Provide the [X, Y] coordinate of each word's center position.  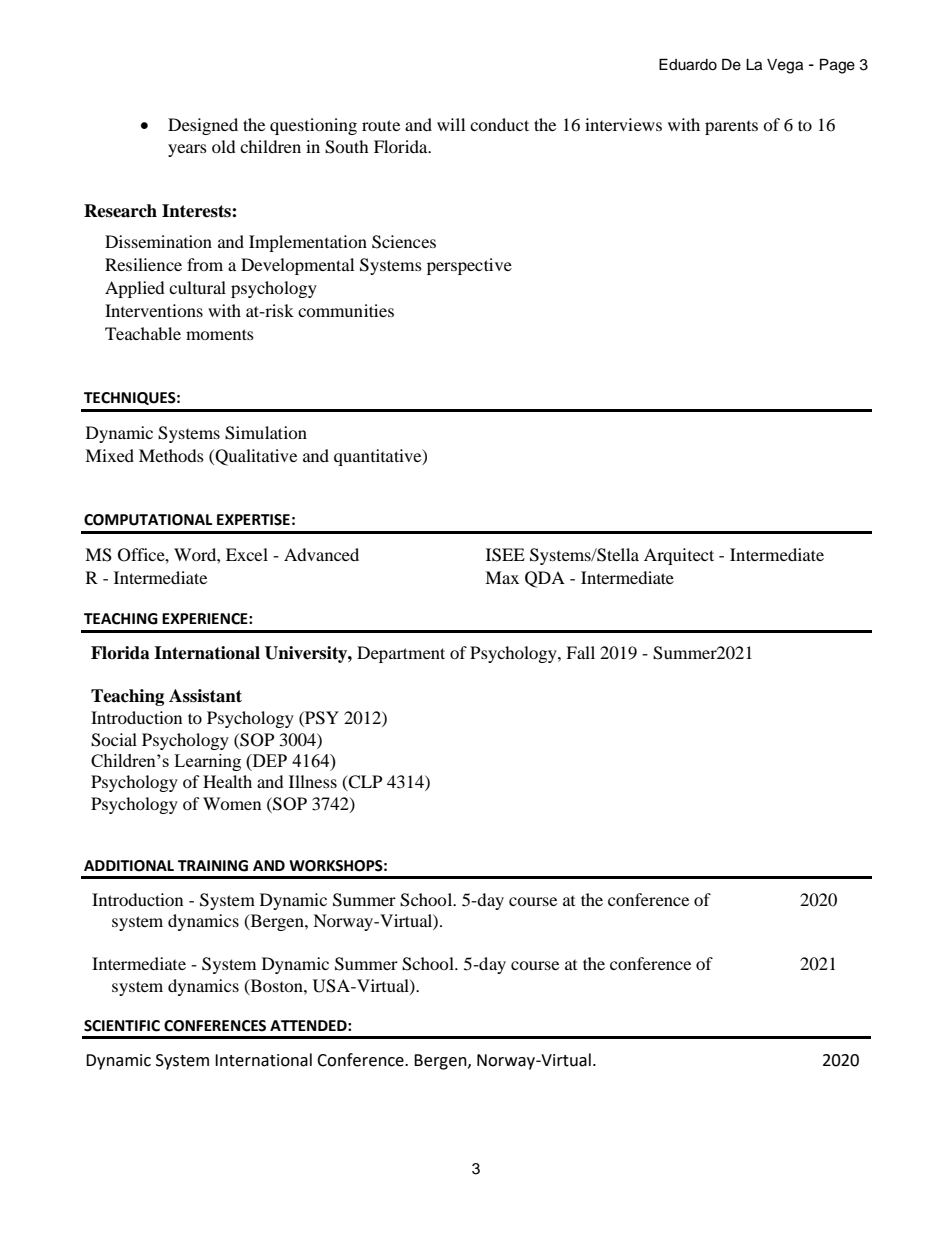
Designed [203, 126]
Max [502, 577]
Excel [247, 554]
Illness [313, 781]
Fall [580, 652]
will [451, 124]
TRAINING [213, 866]
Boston [276, 986]
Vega [785, 66]
